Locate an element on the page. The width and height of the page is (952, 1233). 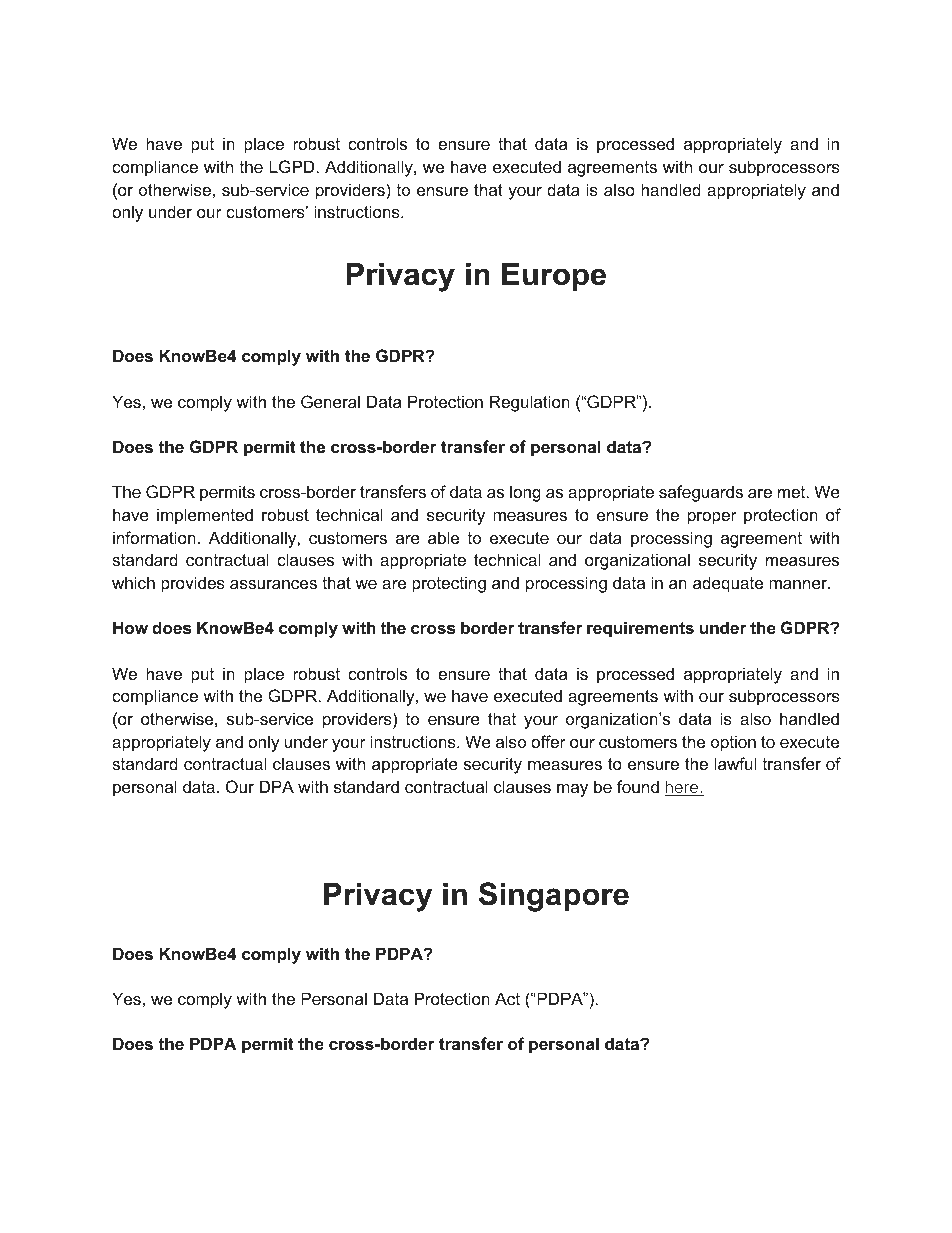
provides is located at coordinates (193, 584).
